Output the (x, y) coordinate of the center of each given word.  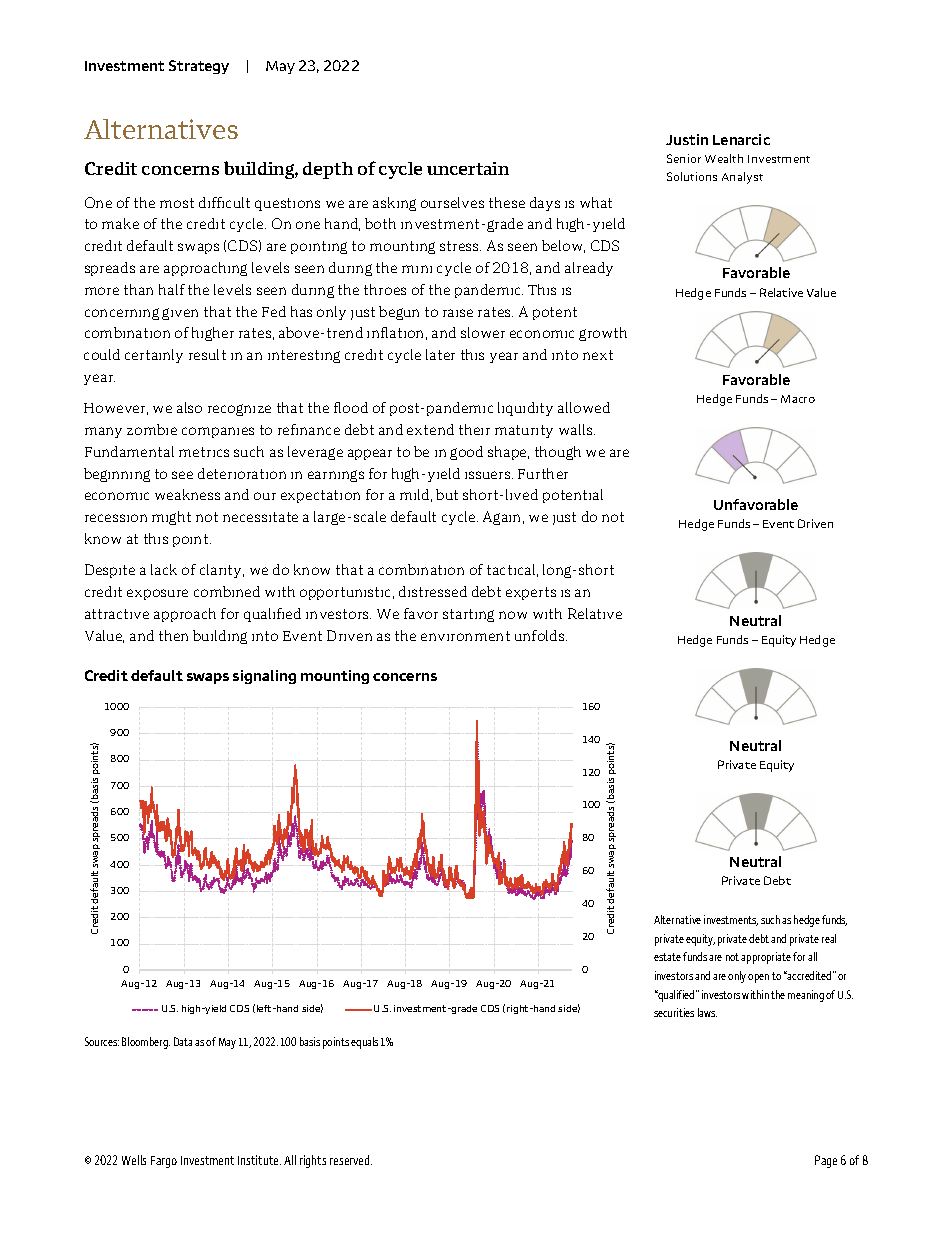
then (173, 635)
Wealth (724, 158)
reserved (351, 1160)
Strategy (199, 67)
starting (468, 615)
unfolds (541, 635)
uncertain (468, 168)
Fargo (164, 1162)
